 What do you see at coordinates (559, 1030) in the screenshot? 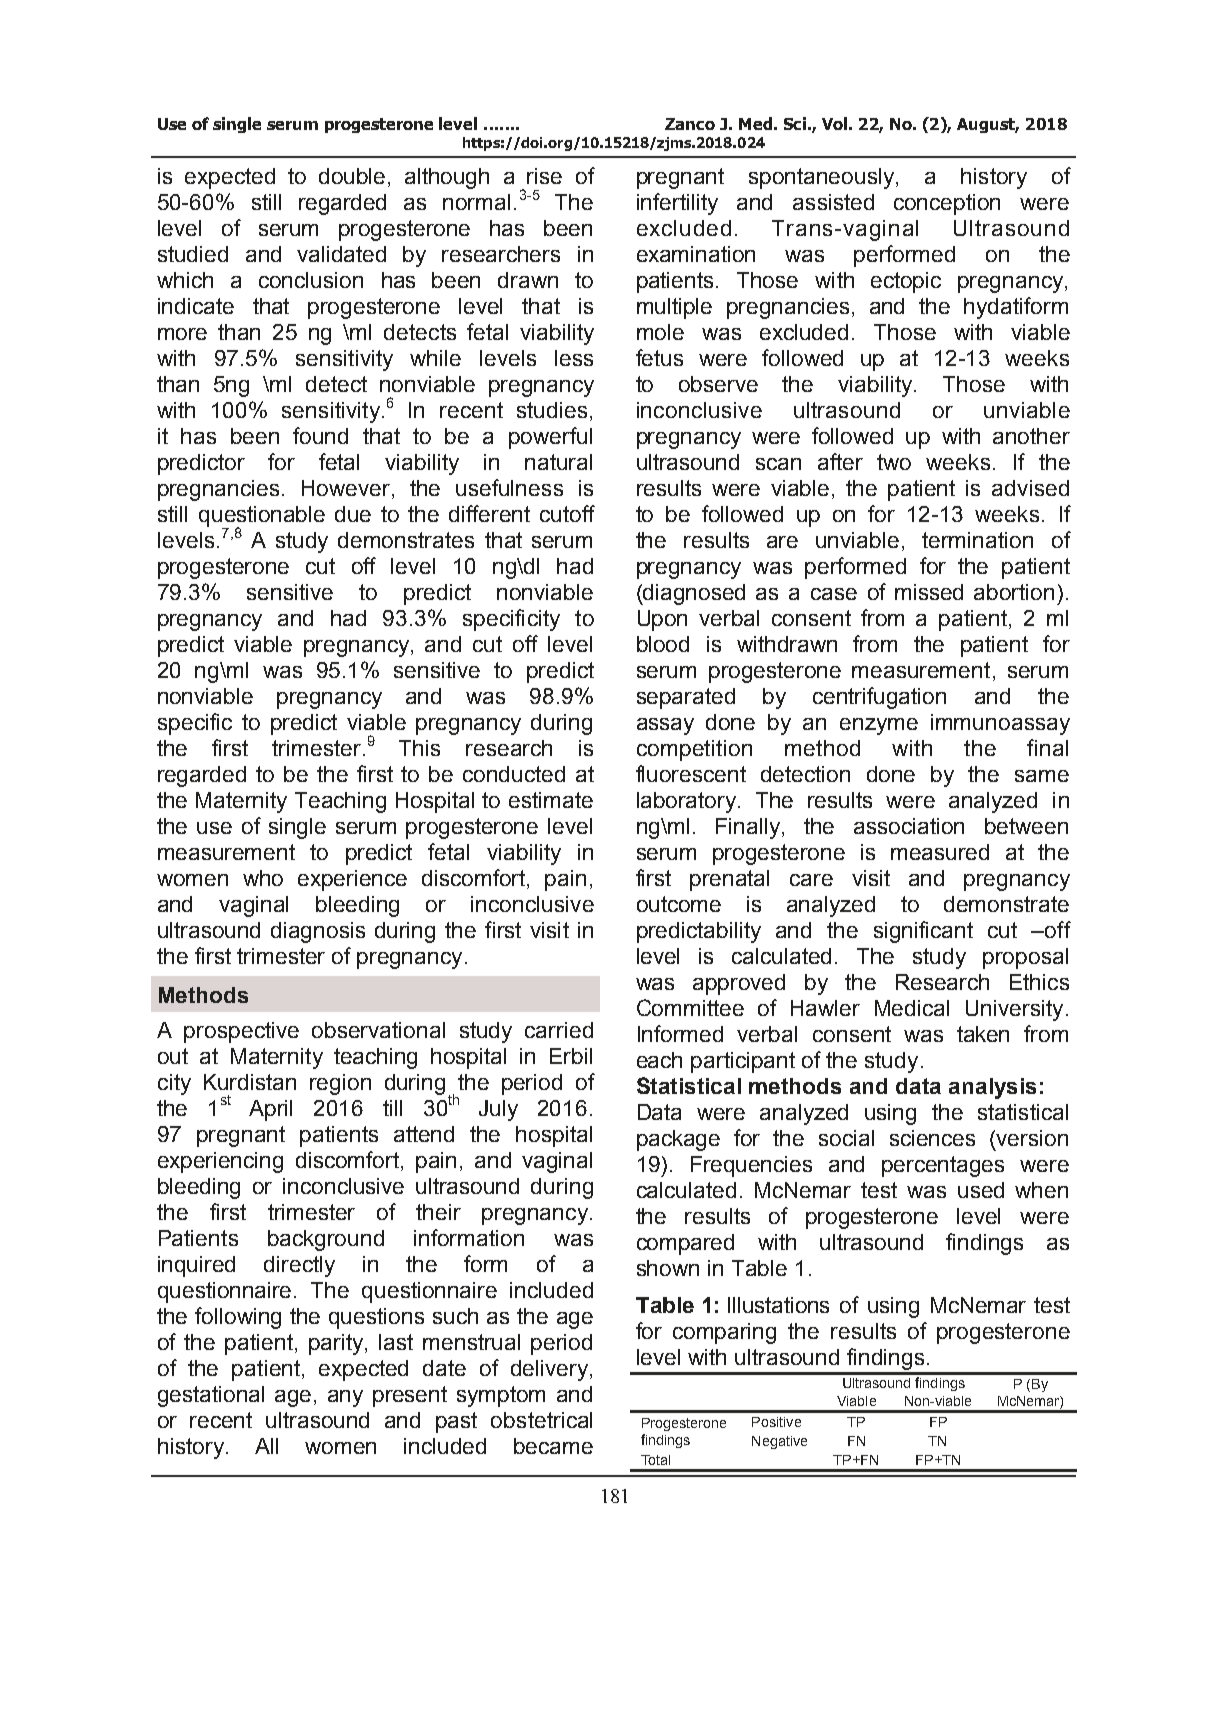
I see `carried` at bounding box center [559, 1030].
